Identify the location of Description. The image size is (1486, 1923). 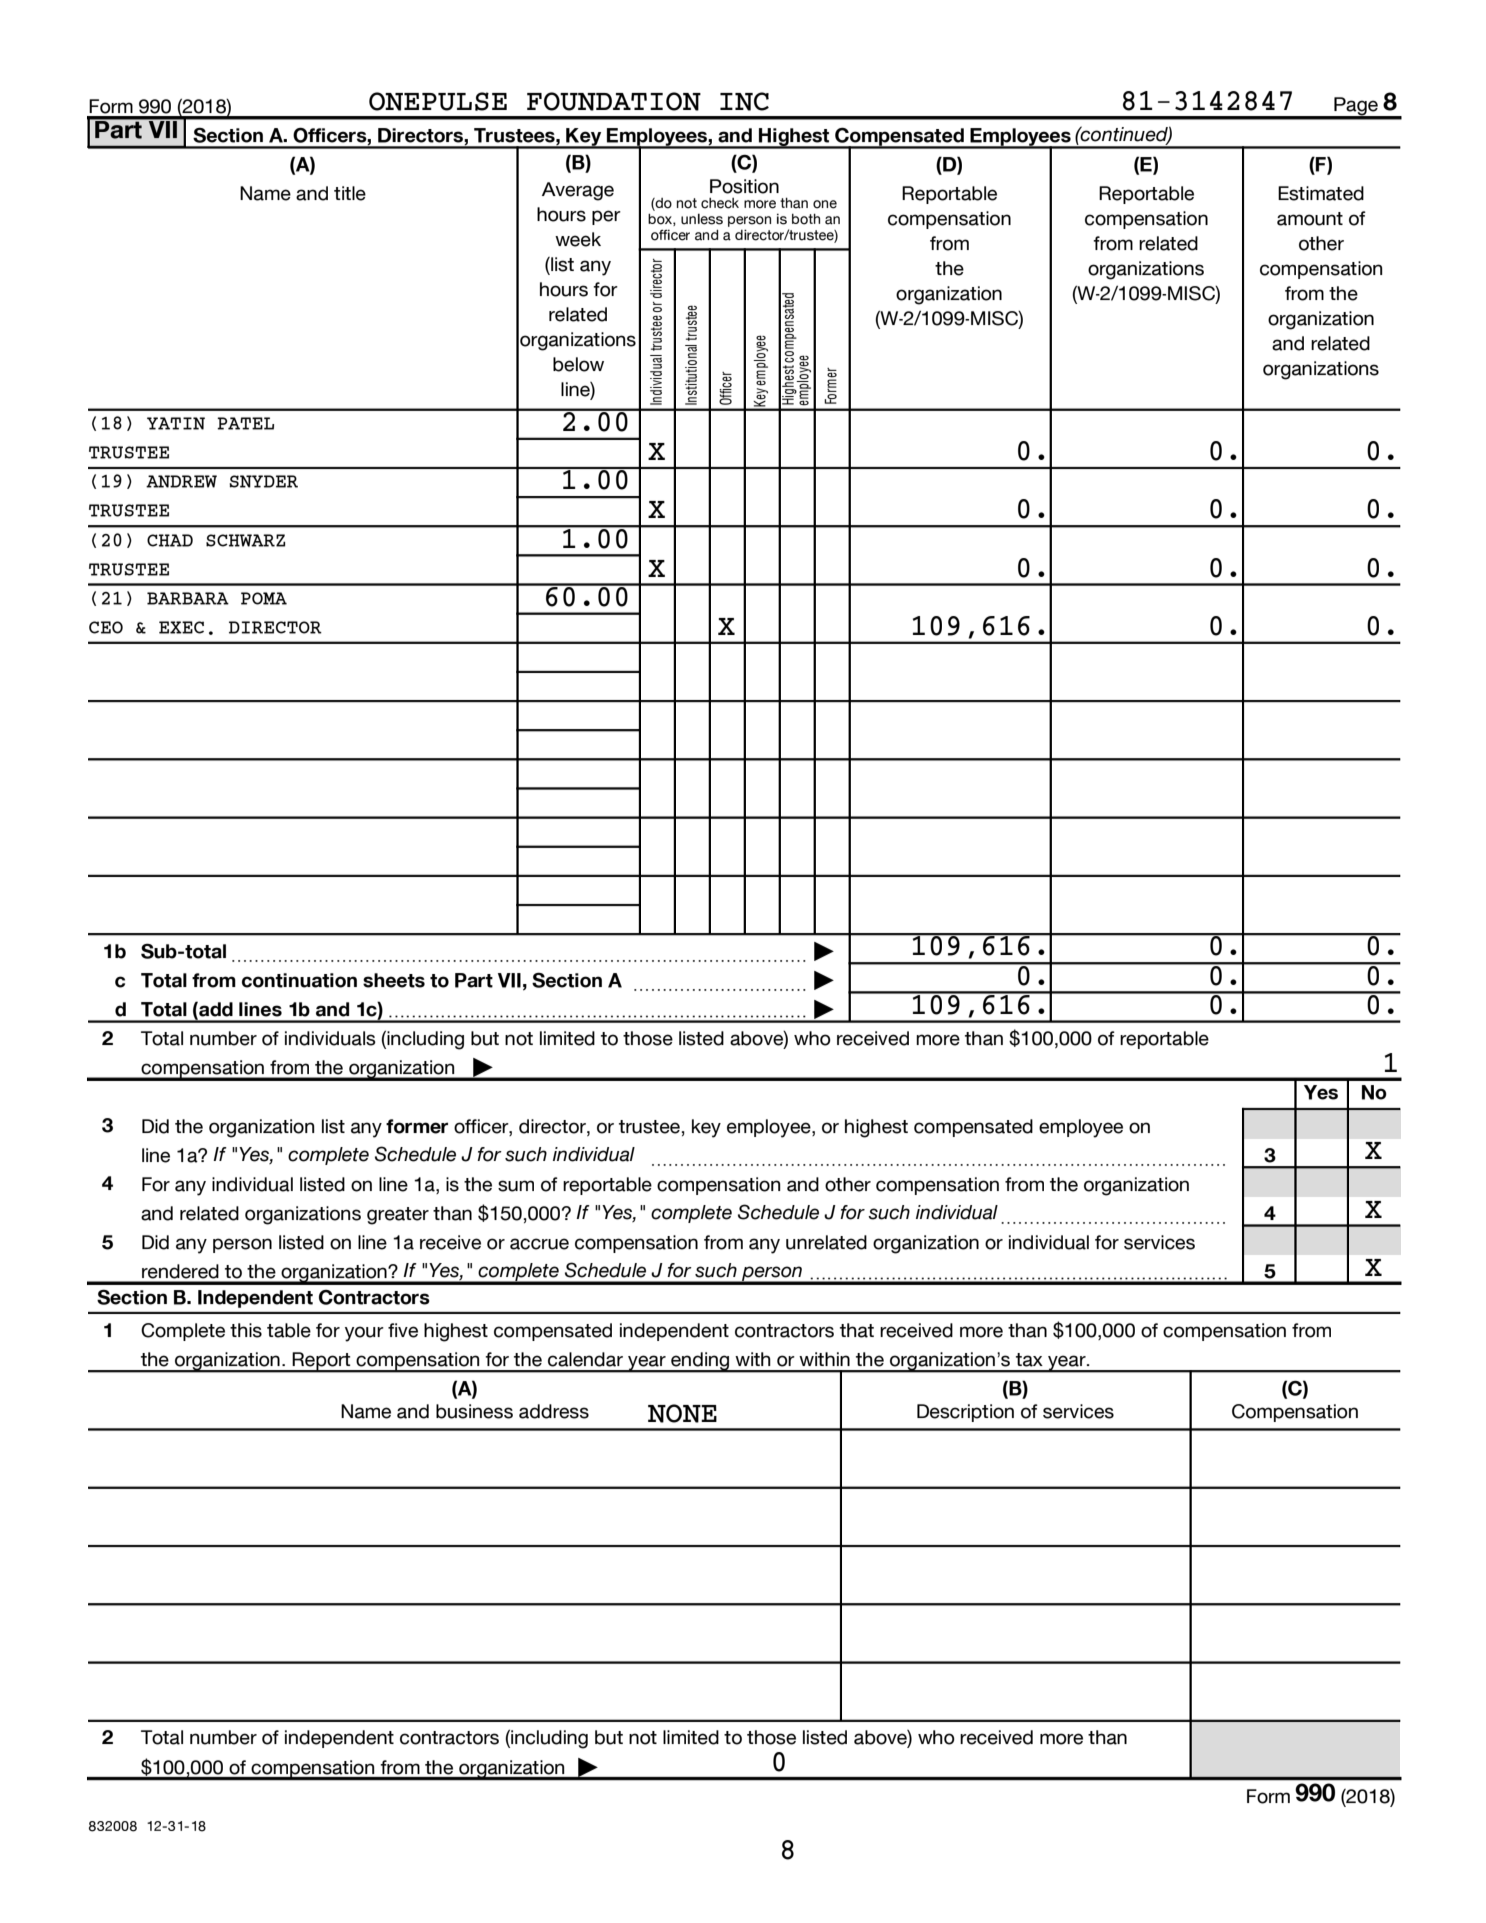
(965, 1413).
